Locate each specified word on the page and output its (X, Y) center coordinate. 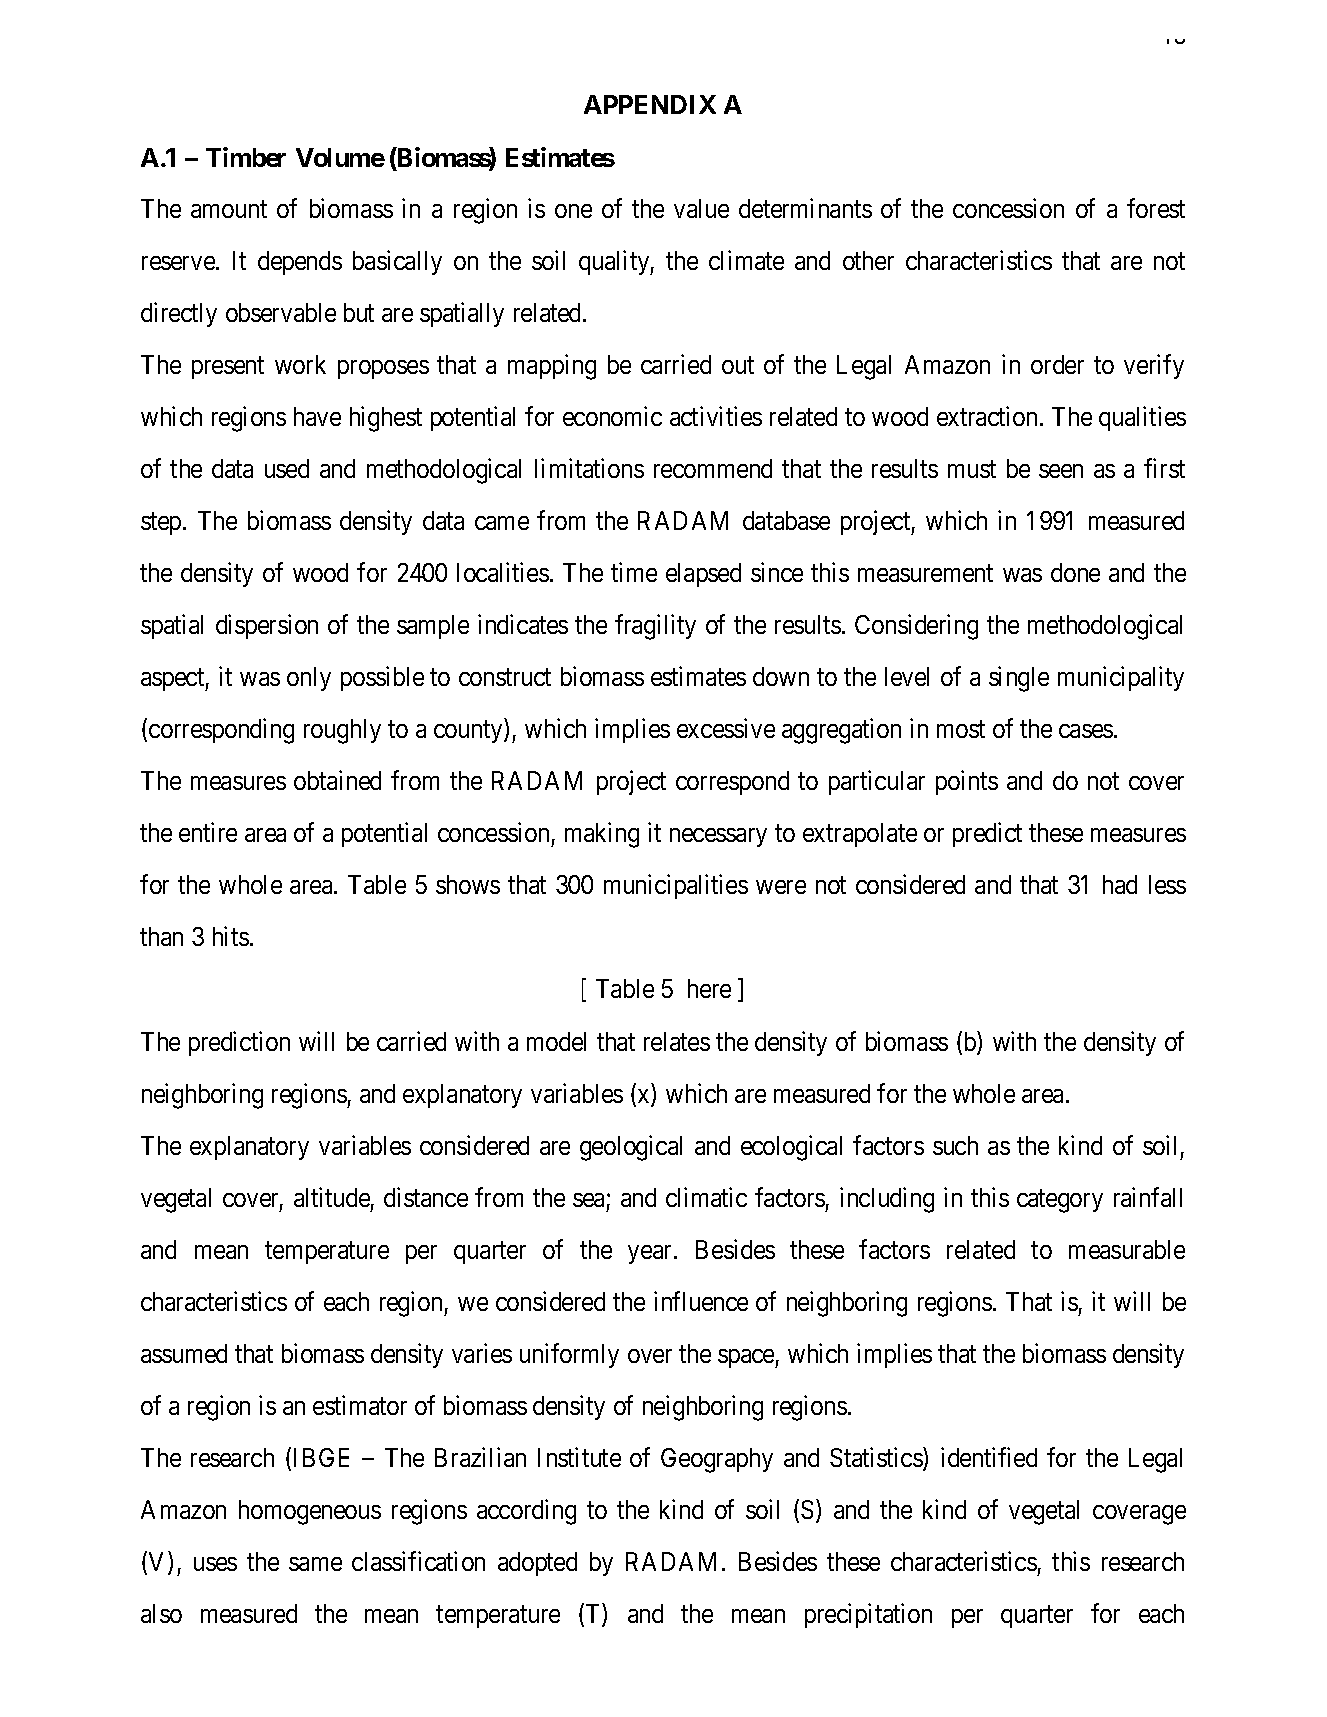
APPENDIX (650, 104)
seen (1061, 471)
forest (1156, 208)
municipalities (676, 887)
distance (426, 1197)
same (315, 1564)
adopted (537, 1564)
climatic (706, 1197)
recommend (713, 468)
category (1060, 1201)
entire (208, 832)
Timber (246, 157)
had (1120, 884)
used (287, 468)
